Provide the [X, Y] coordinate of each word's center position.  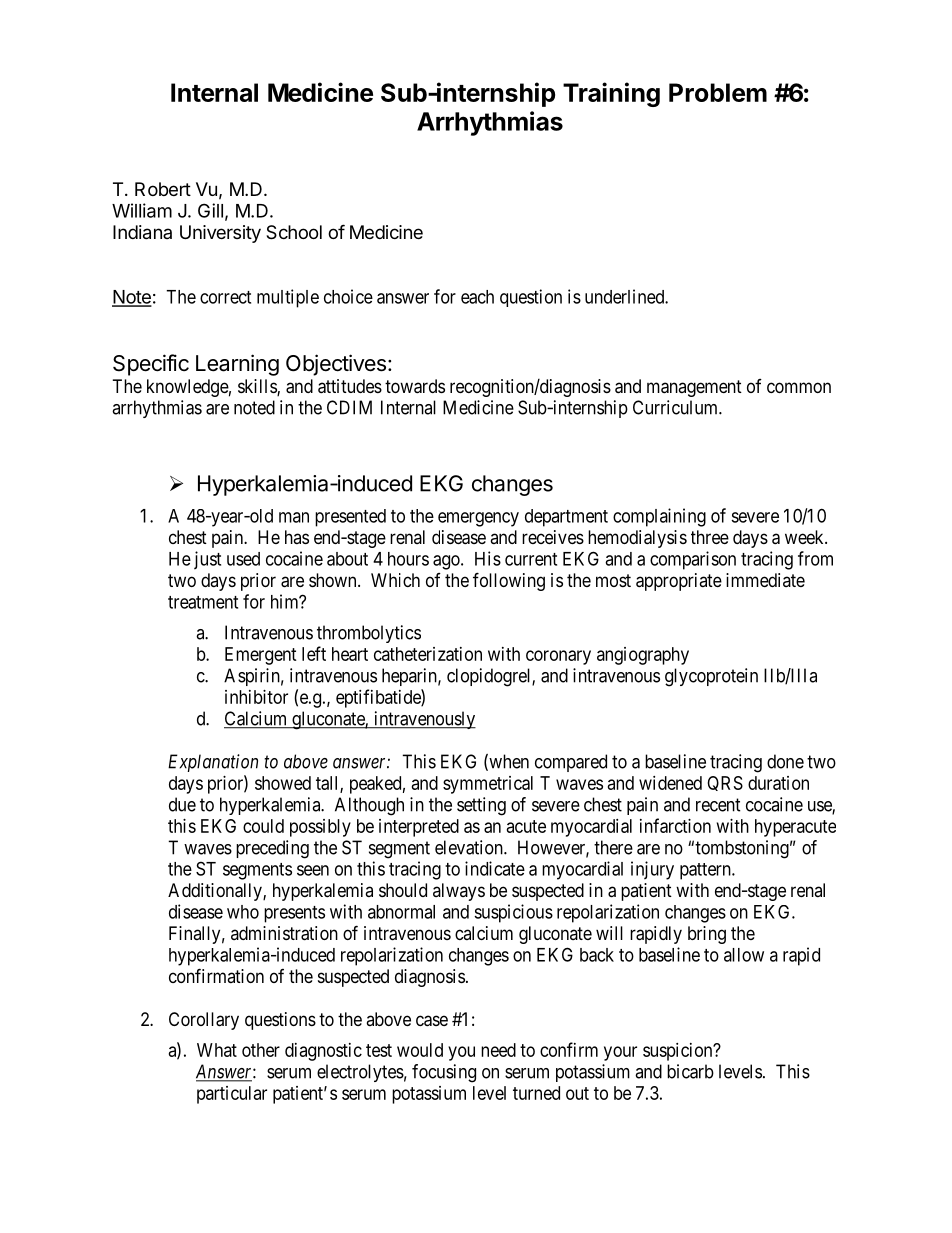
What [217, 1050]
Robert [163, 189]
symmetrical [488, 785]
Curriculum [676, 407]
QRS [725, 783]
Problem [718, 92]
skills [258, 387]
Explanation [213, 763]
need [498, 1050]
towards [415, 386]
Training [611, 94]
